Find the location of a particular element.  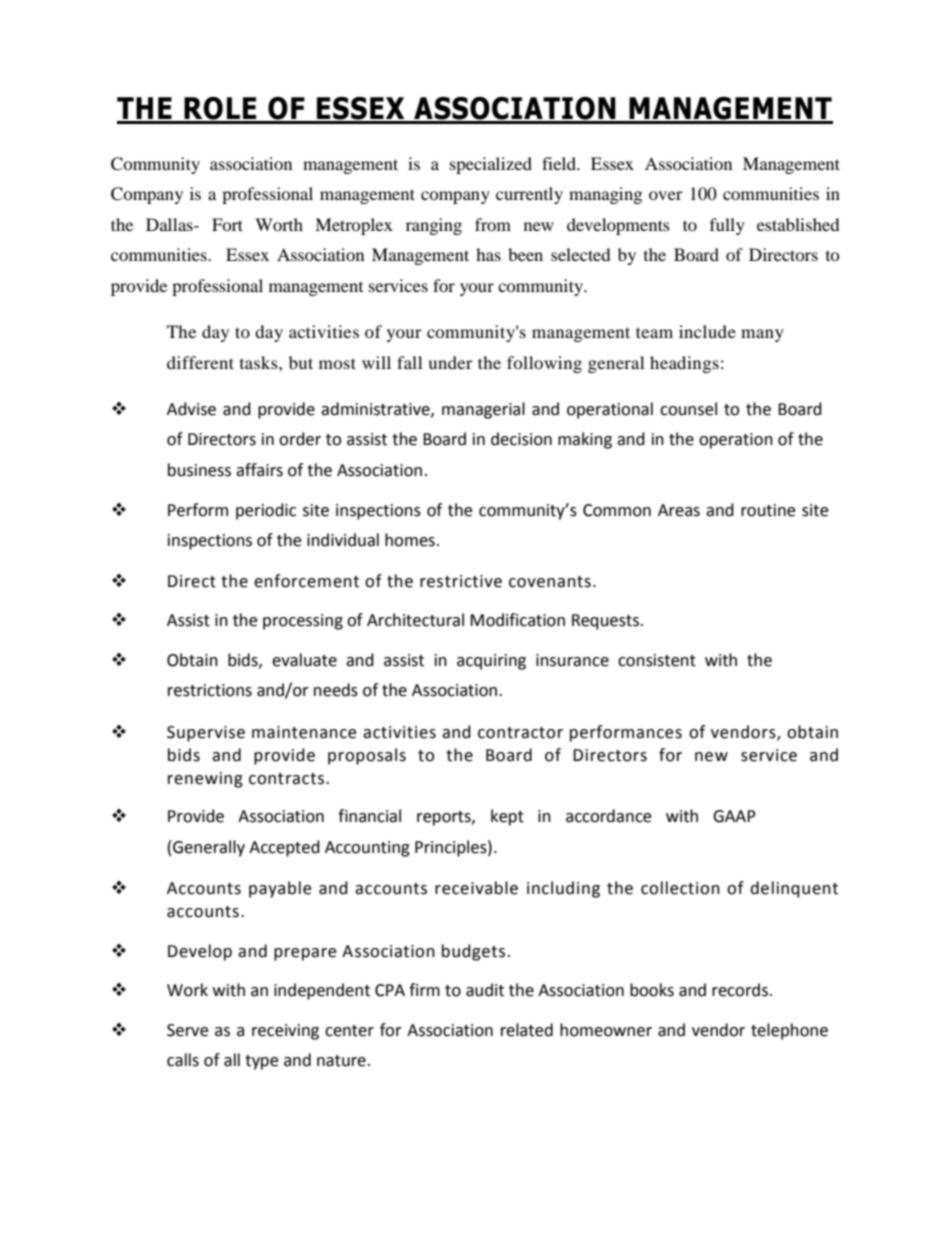

receiving is located at coordinates (285, 1032).
